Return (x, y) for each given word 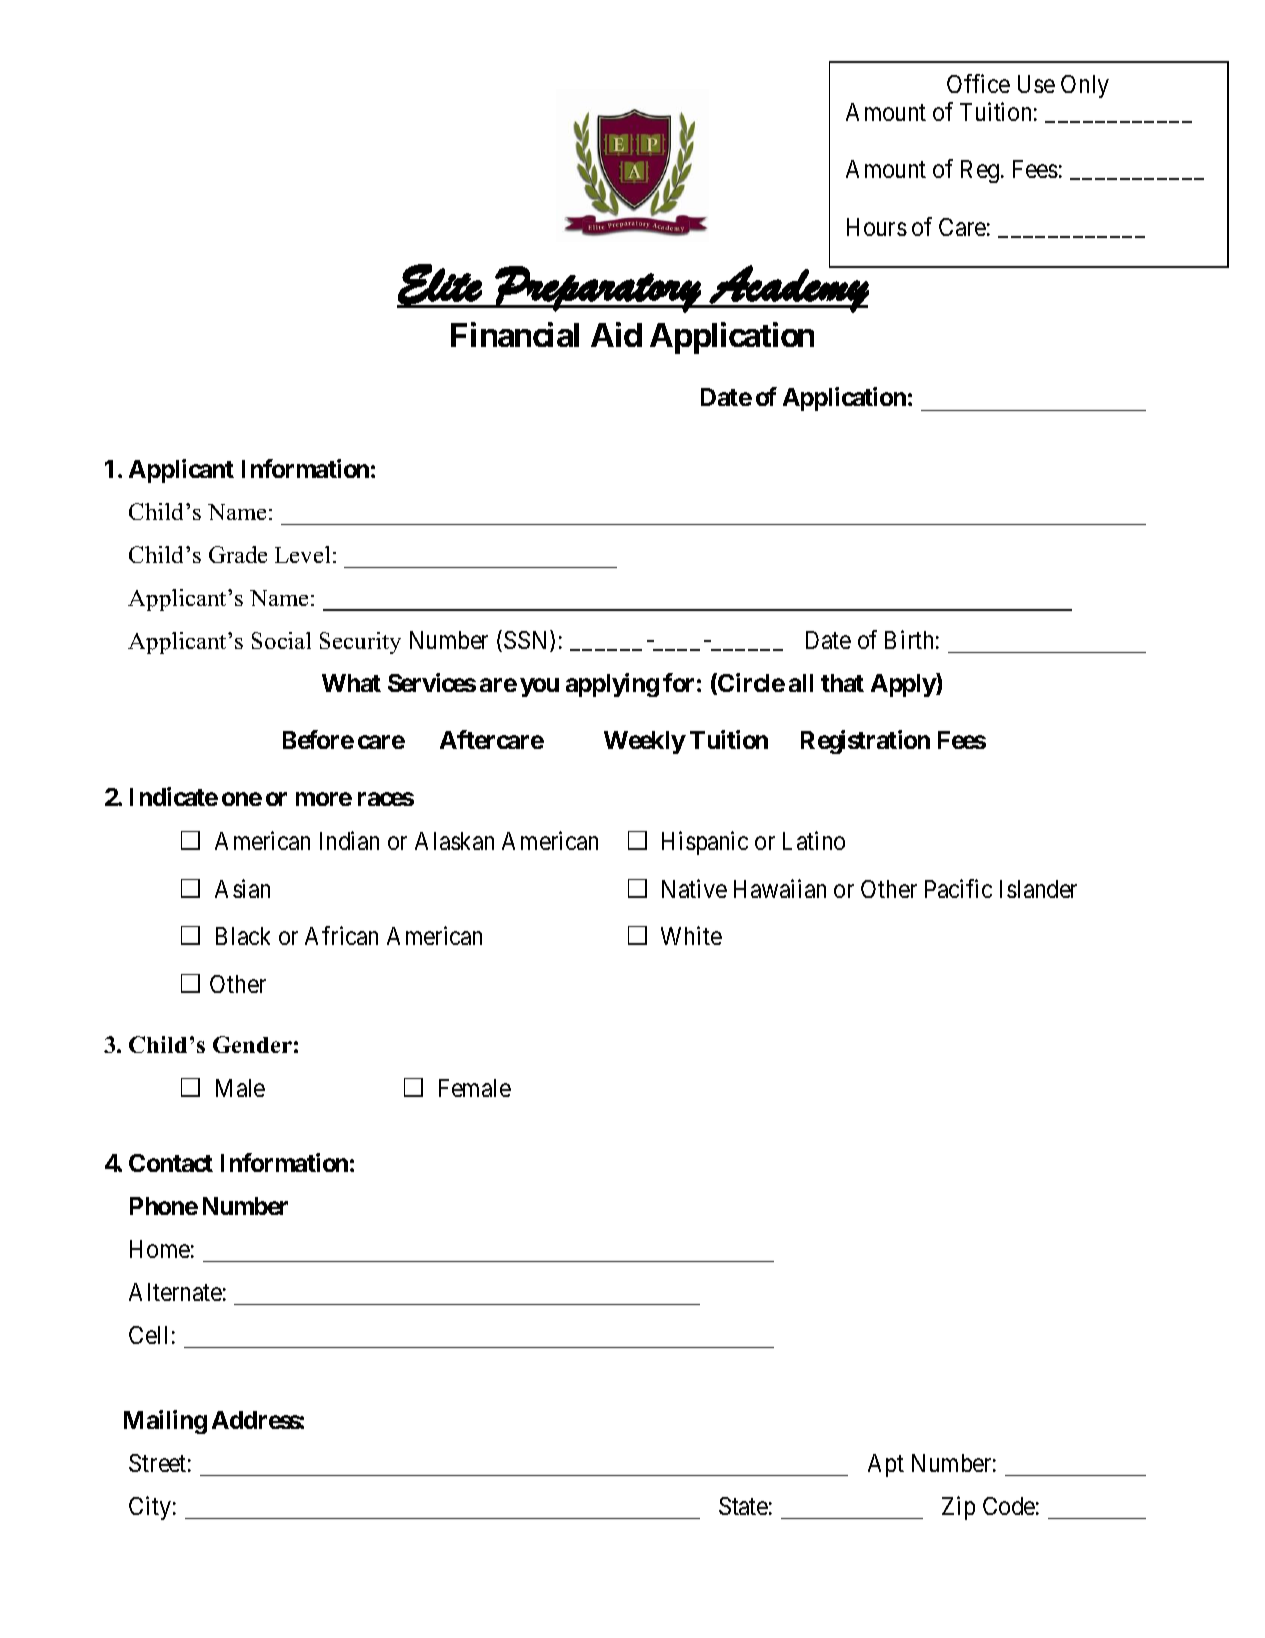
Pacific (958, 888)
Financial (515, 335)
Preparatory (598, 289)
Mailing (165, 1422)
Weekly (645, 742)
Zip (958, 1508)
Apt (886, 1465)
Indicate (174, 796)
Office (978, 83)
